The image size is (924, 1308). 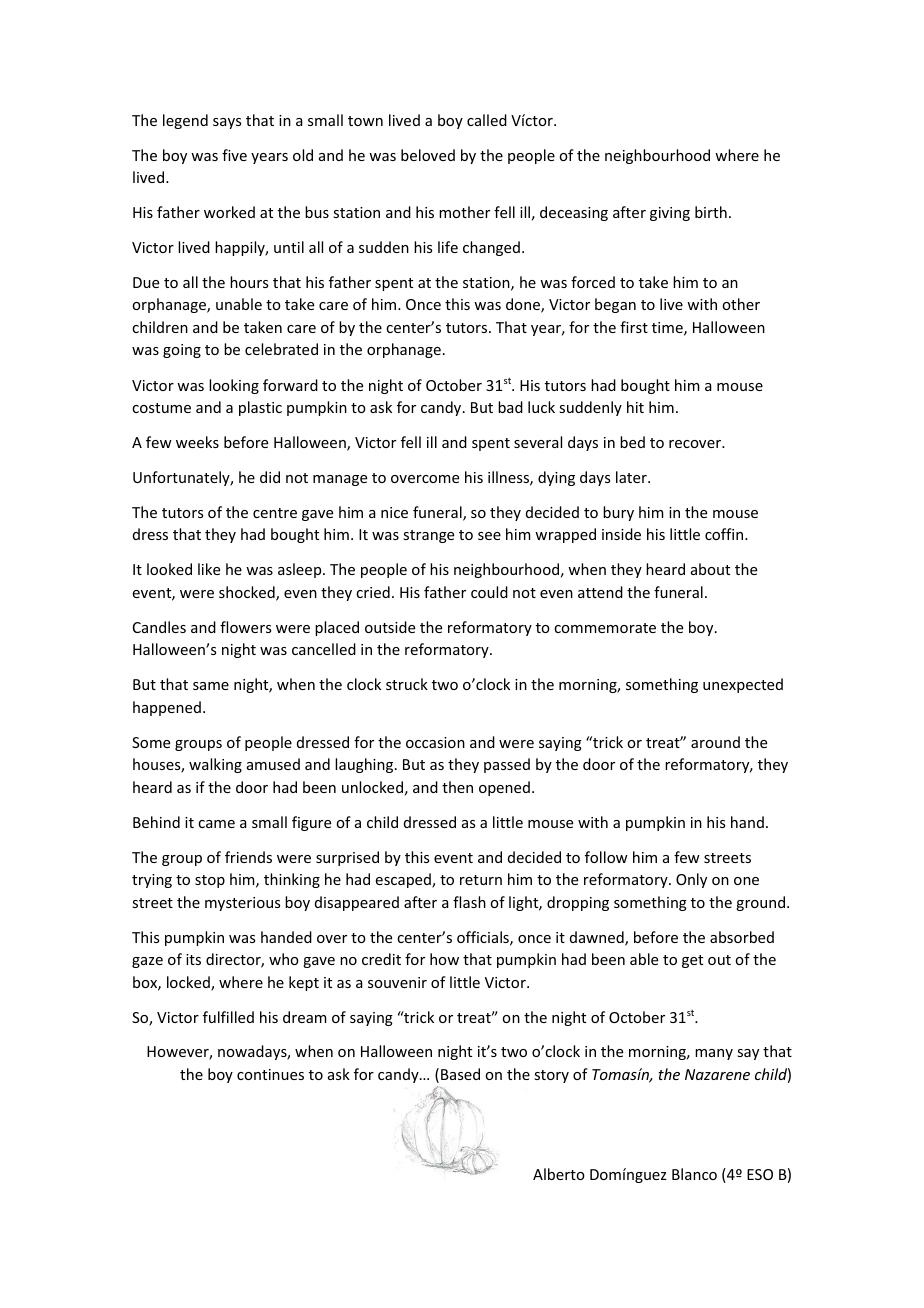 What do you see at coordinates (234, 386) in the document?
I see `looking` at bounding box center [234, 386].
